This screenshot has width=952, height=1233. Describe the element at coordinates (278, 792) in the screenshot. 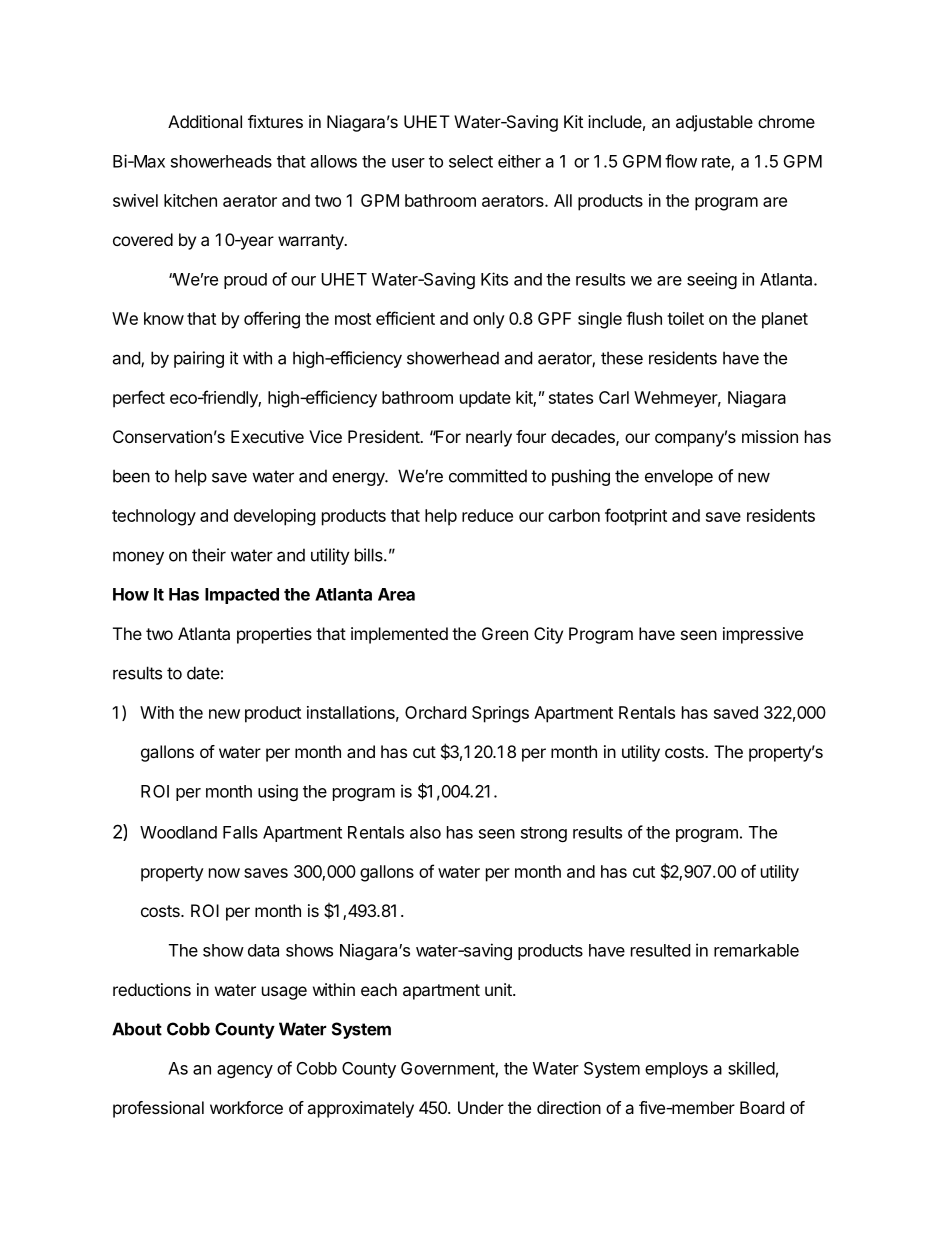

I see `using` at that location.
